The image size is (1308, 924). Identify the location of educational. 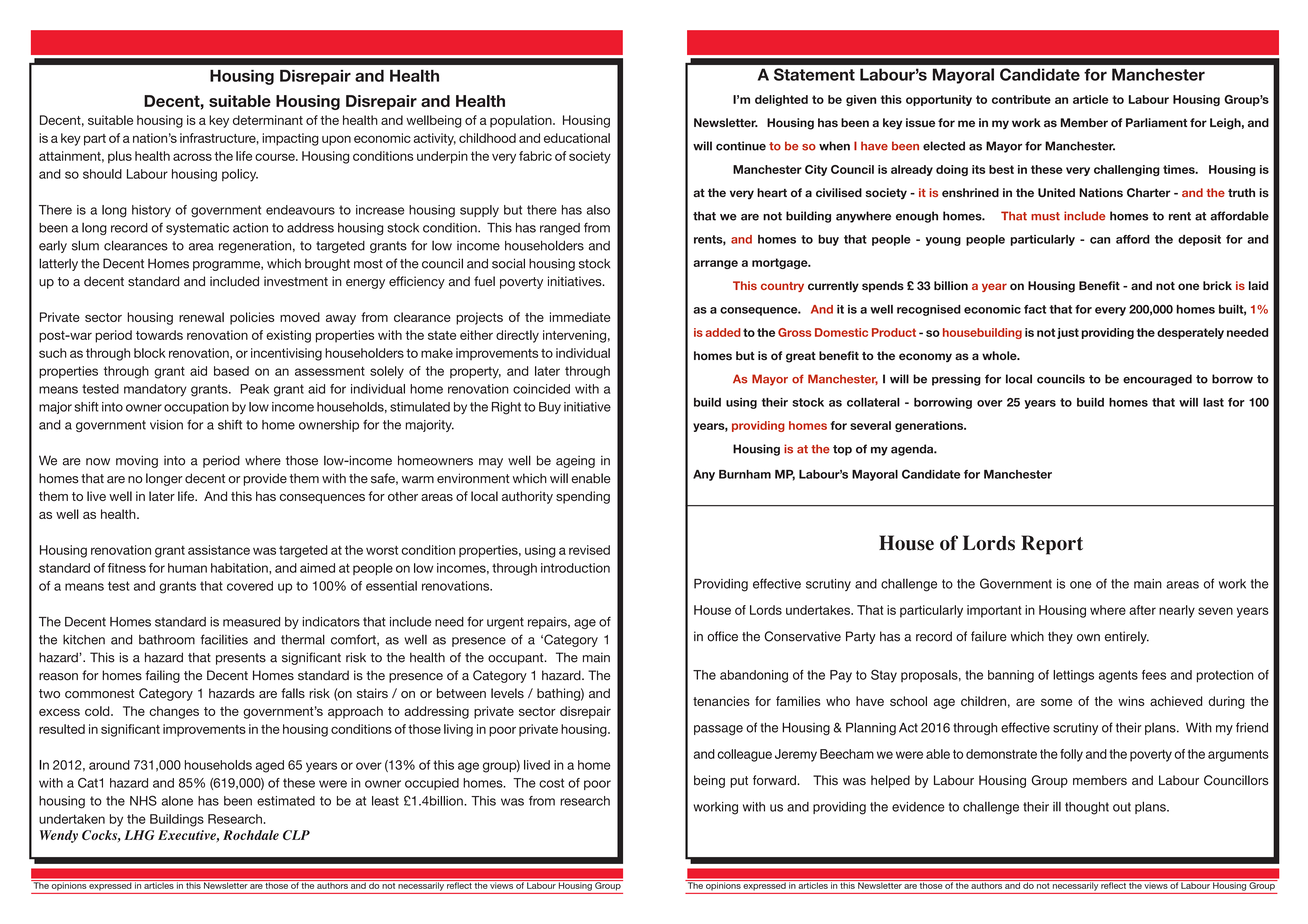
(577, 138).
